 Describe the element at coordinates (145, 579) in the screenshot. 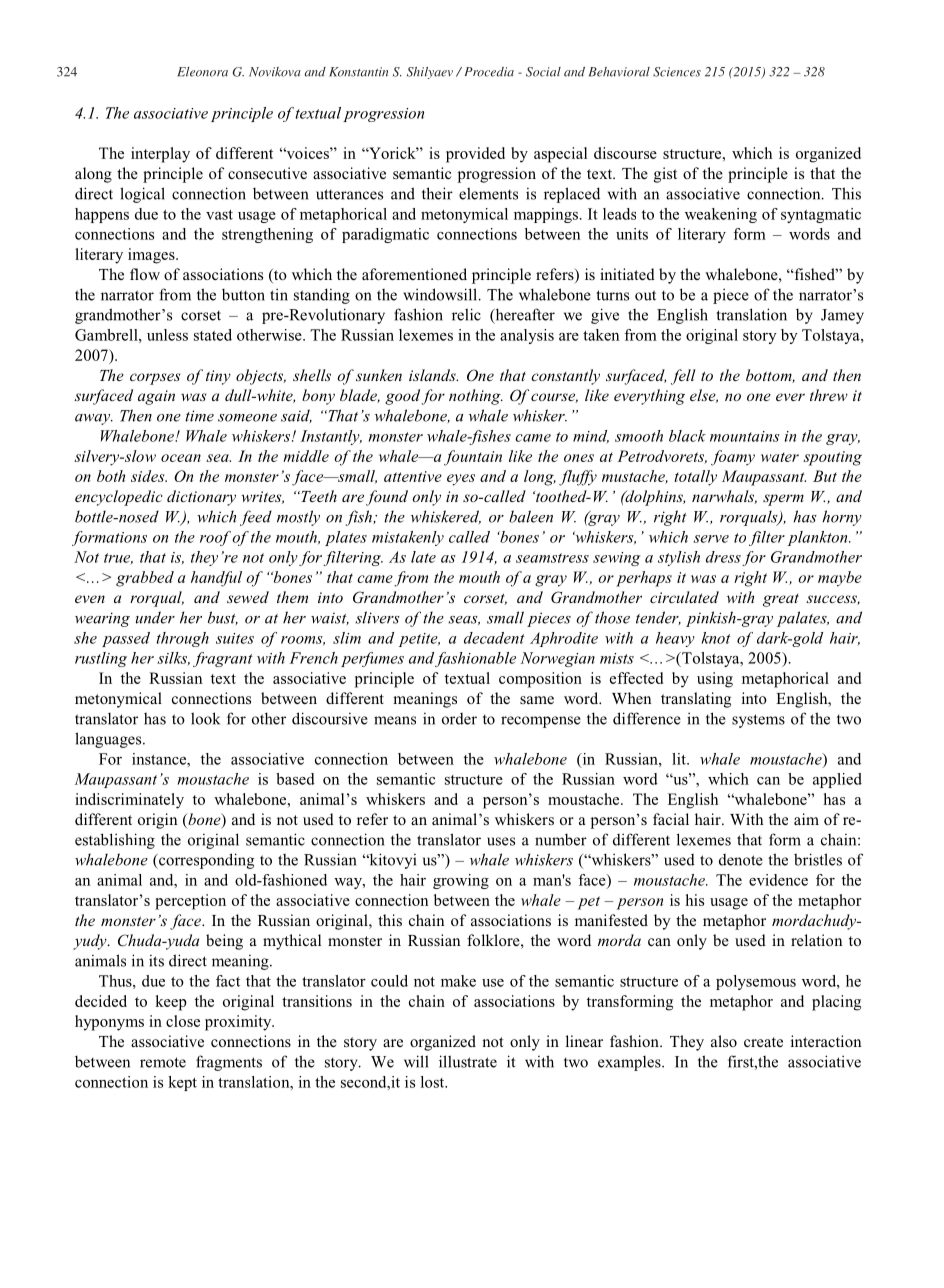

I see `grabbed` at that location.
